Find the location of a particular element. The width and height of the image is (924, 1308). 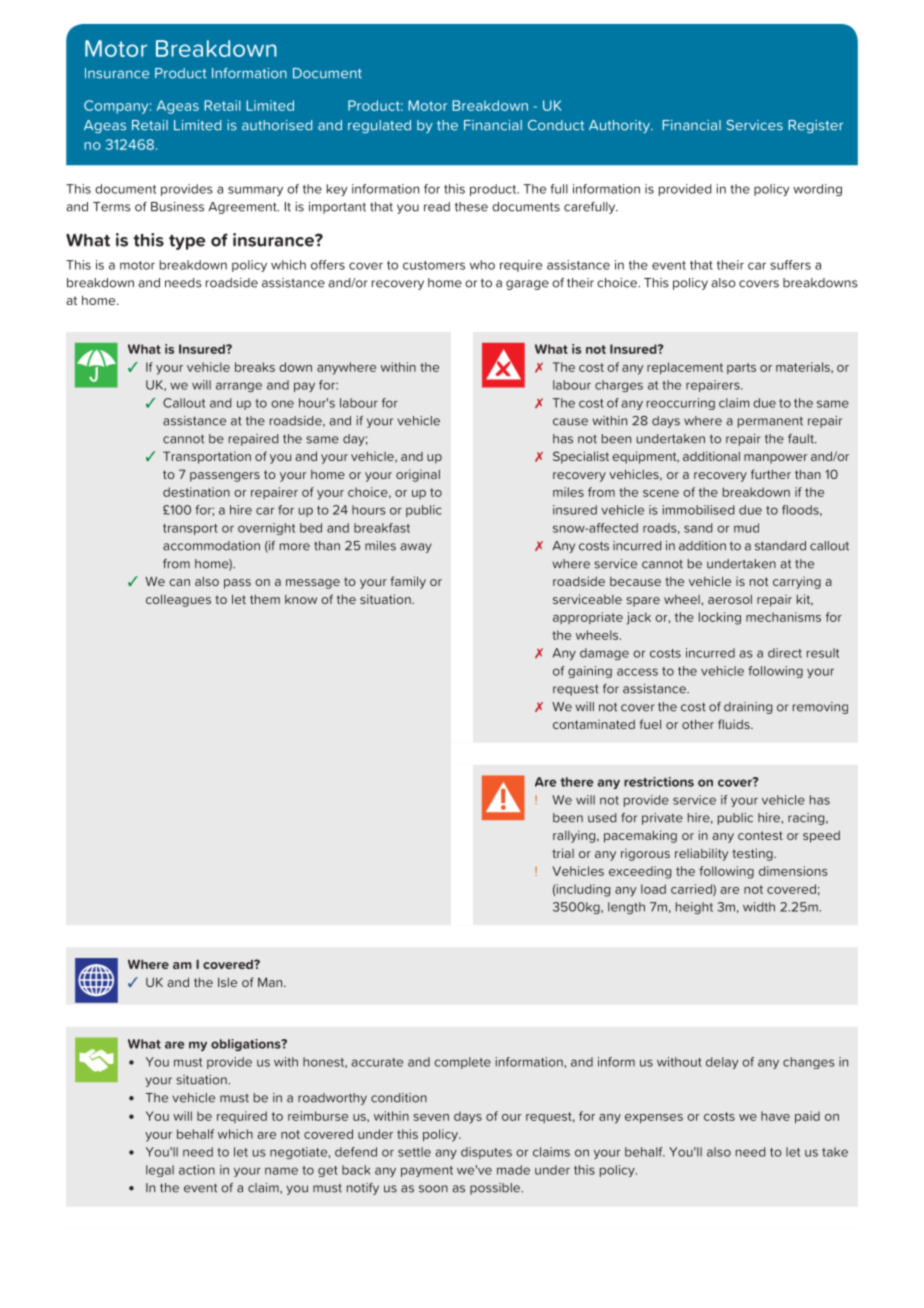

family is located at coordinates (408, 582).
